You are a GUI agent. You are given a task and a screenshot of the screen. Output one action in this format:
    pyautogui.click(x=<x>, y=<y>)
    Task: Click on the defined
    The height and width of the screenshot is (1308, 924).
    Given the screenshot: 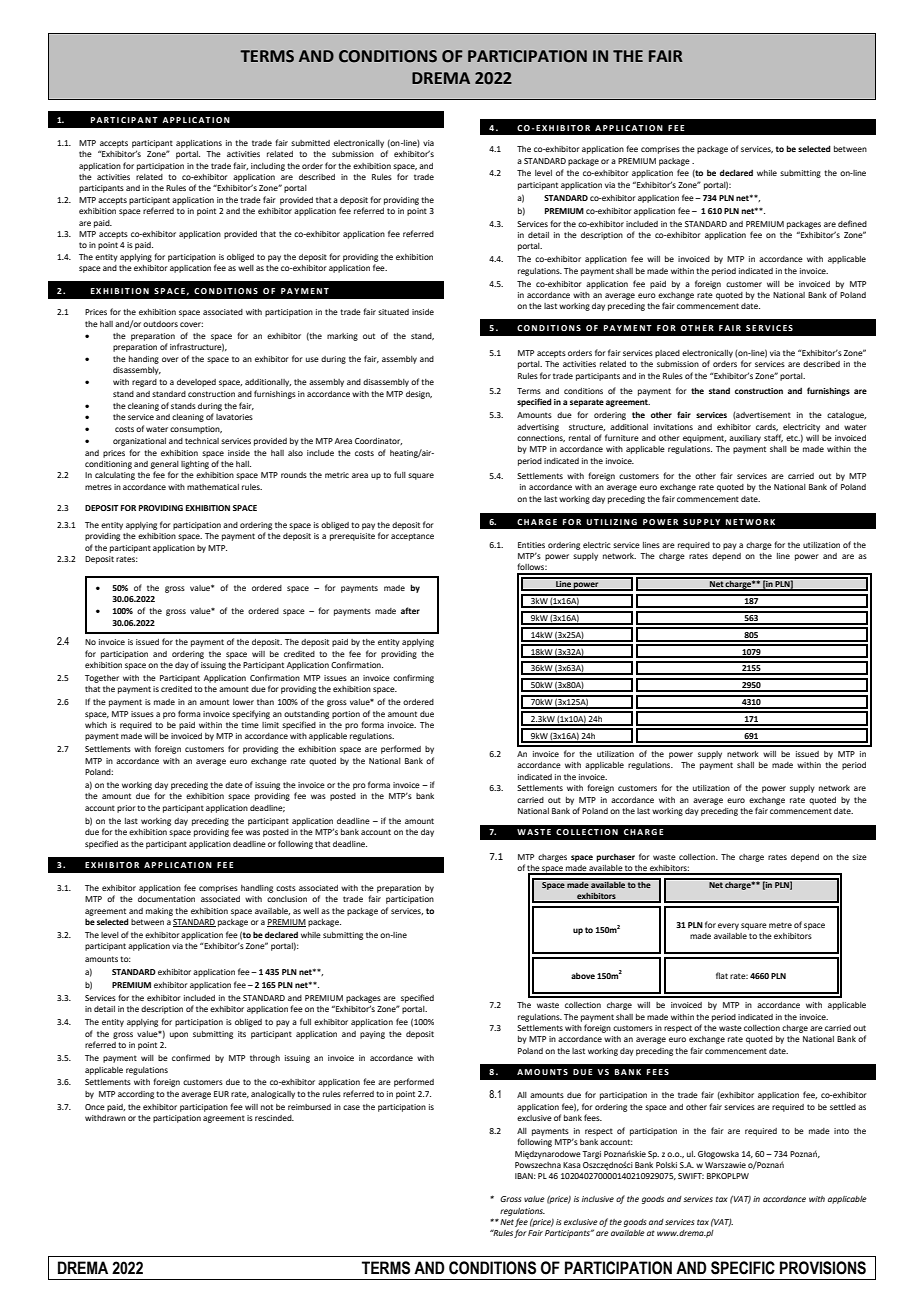 What is the action you would take?
    pyautogui.click(x=852, y=223)
